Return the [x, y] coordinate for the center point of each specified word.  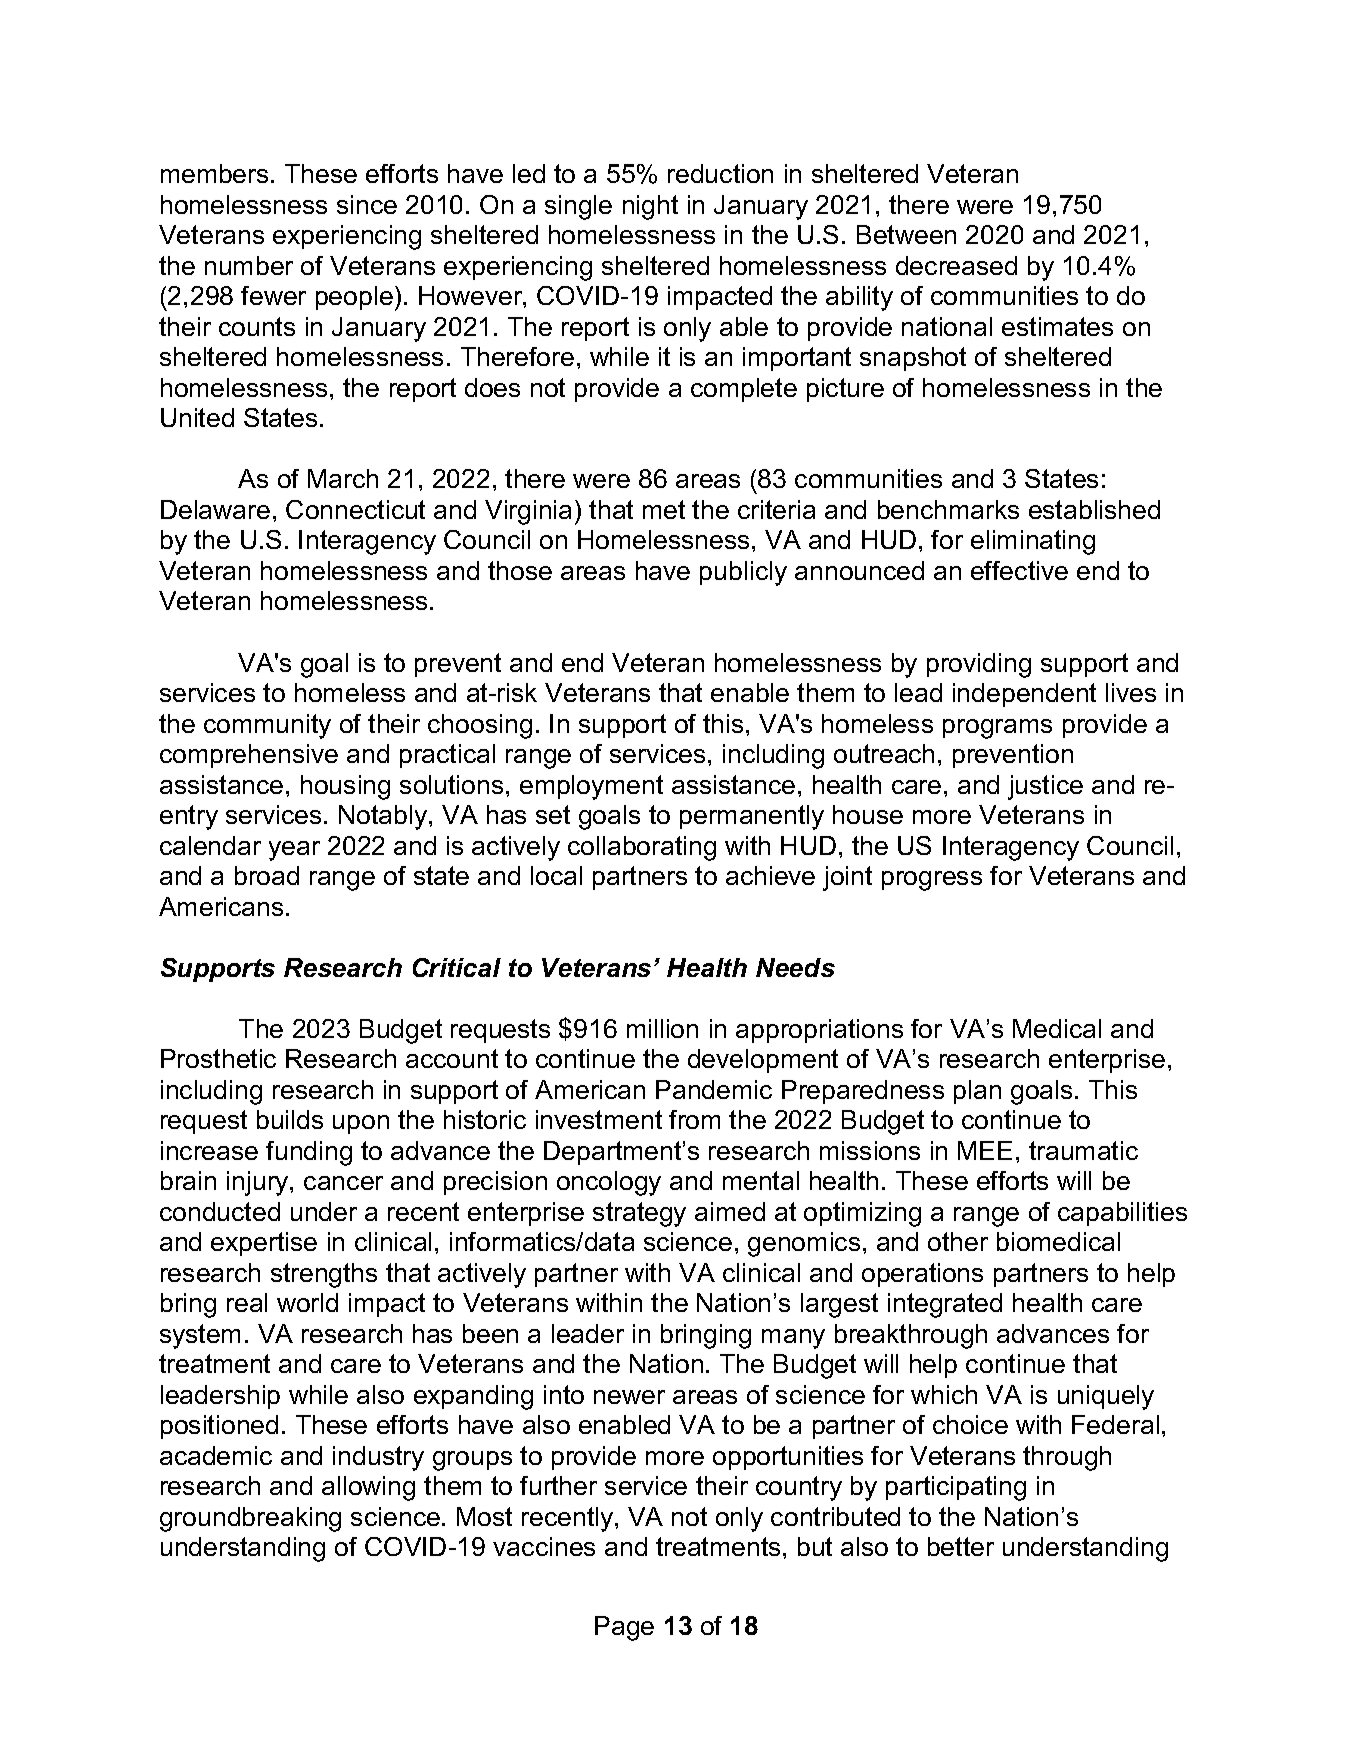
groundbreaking [250, 1519]
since [367, 204]
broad [267, 875]
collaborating [642, 848]
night [650, 207]
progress [932, 881]
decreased [956, 265]
